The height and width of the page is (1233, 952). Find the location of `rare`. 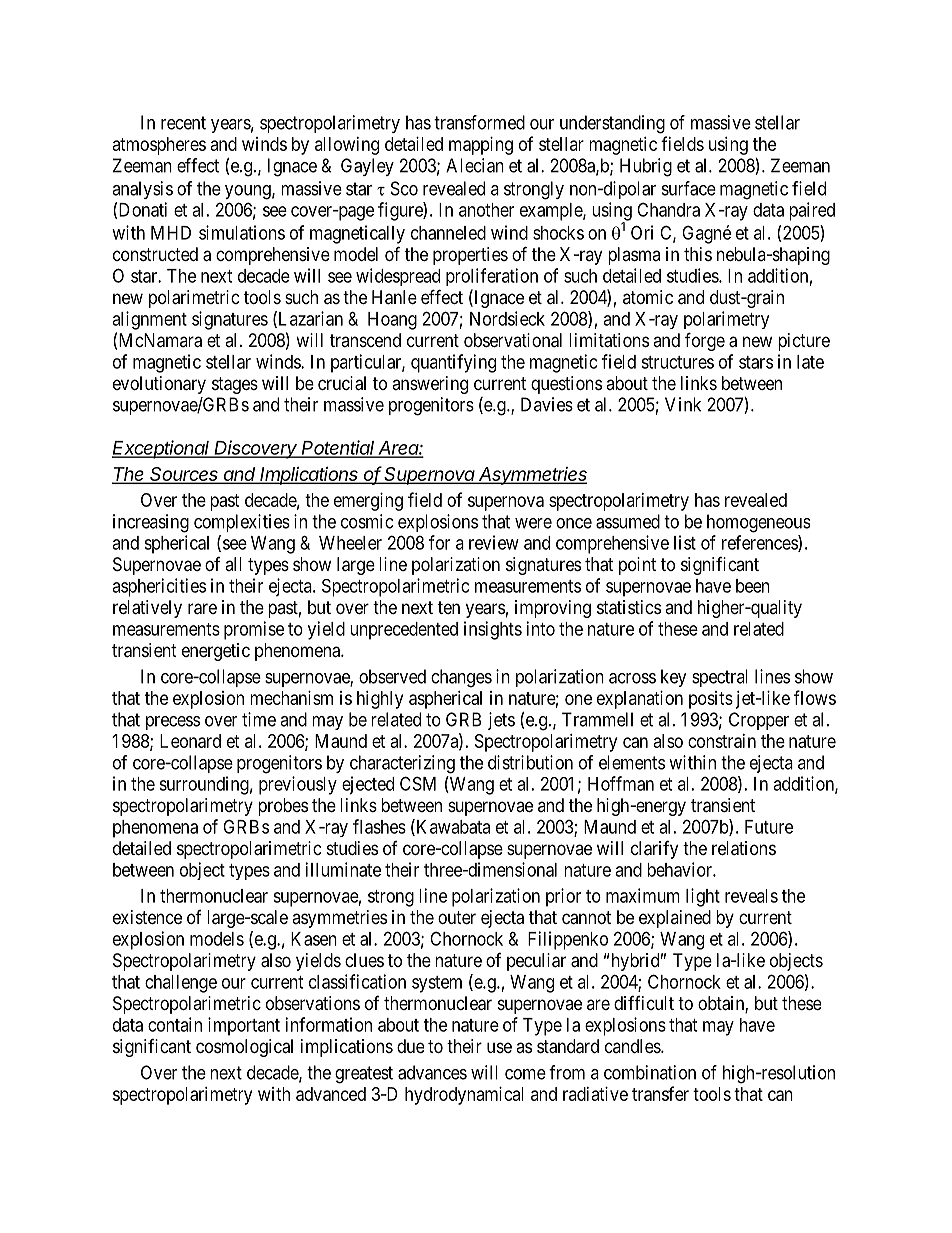

rare is located at coordinates (202, 609).
